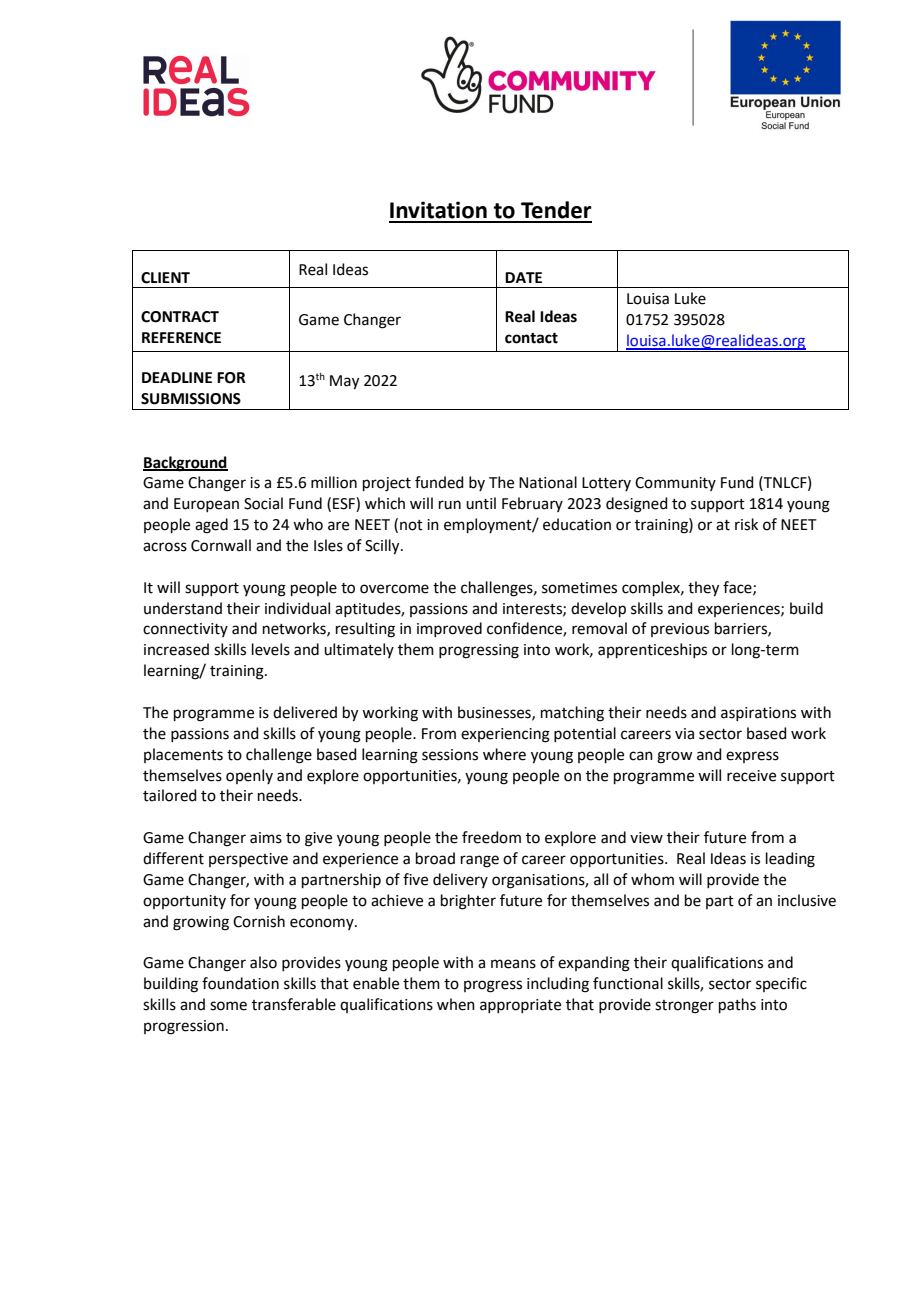 This screenshot has width=924, height=1307. I want to click on until, so click(481, 503).
